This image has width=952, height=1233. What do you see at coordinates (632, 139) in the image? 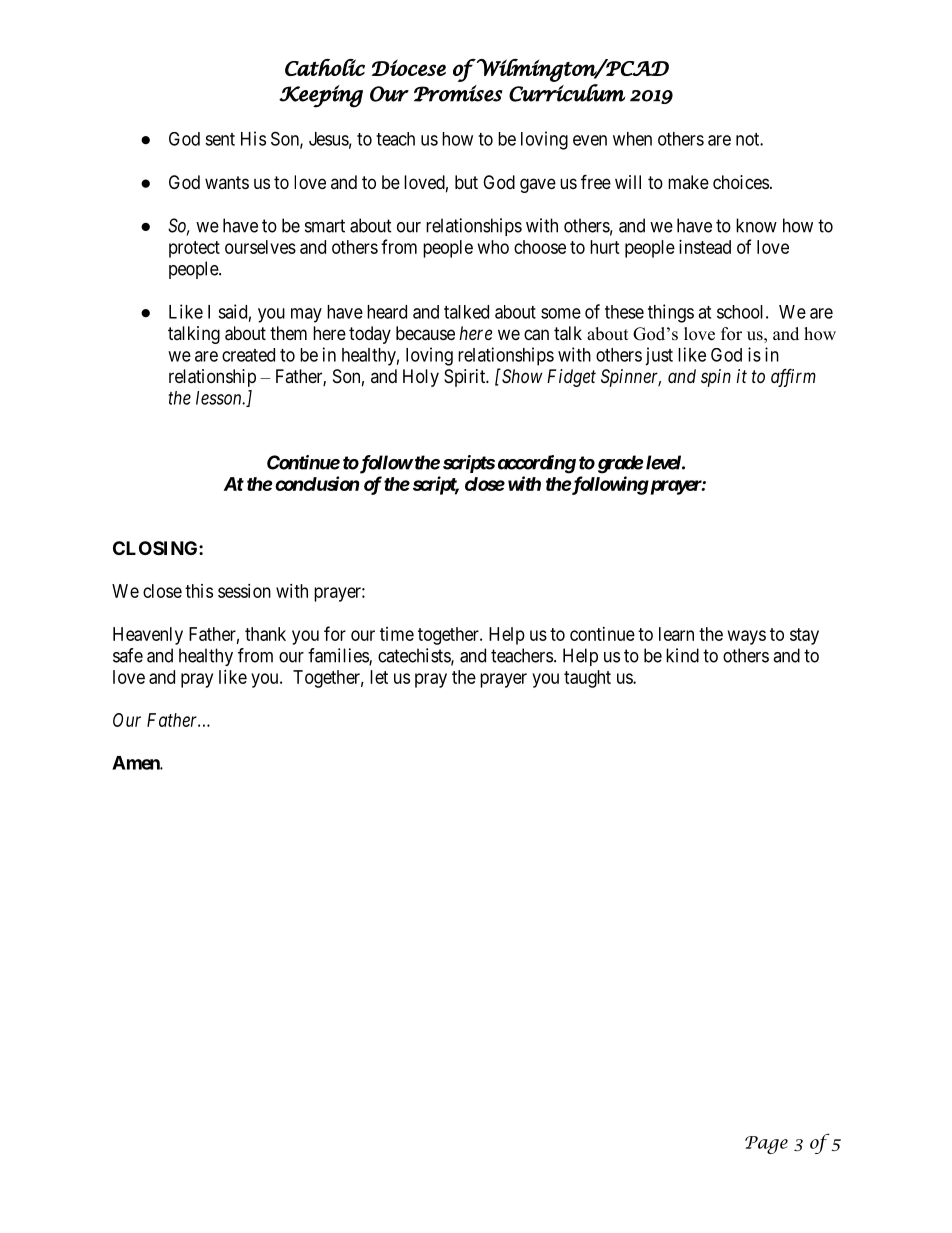
I see `when` at bounding box center [632, 139].
